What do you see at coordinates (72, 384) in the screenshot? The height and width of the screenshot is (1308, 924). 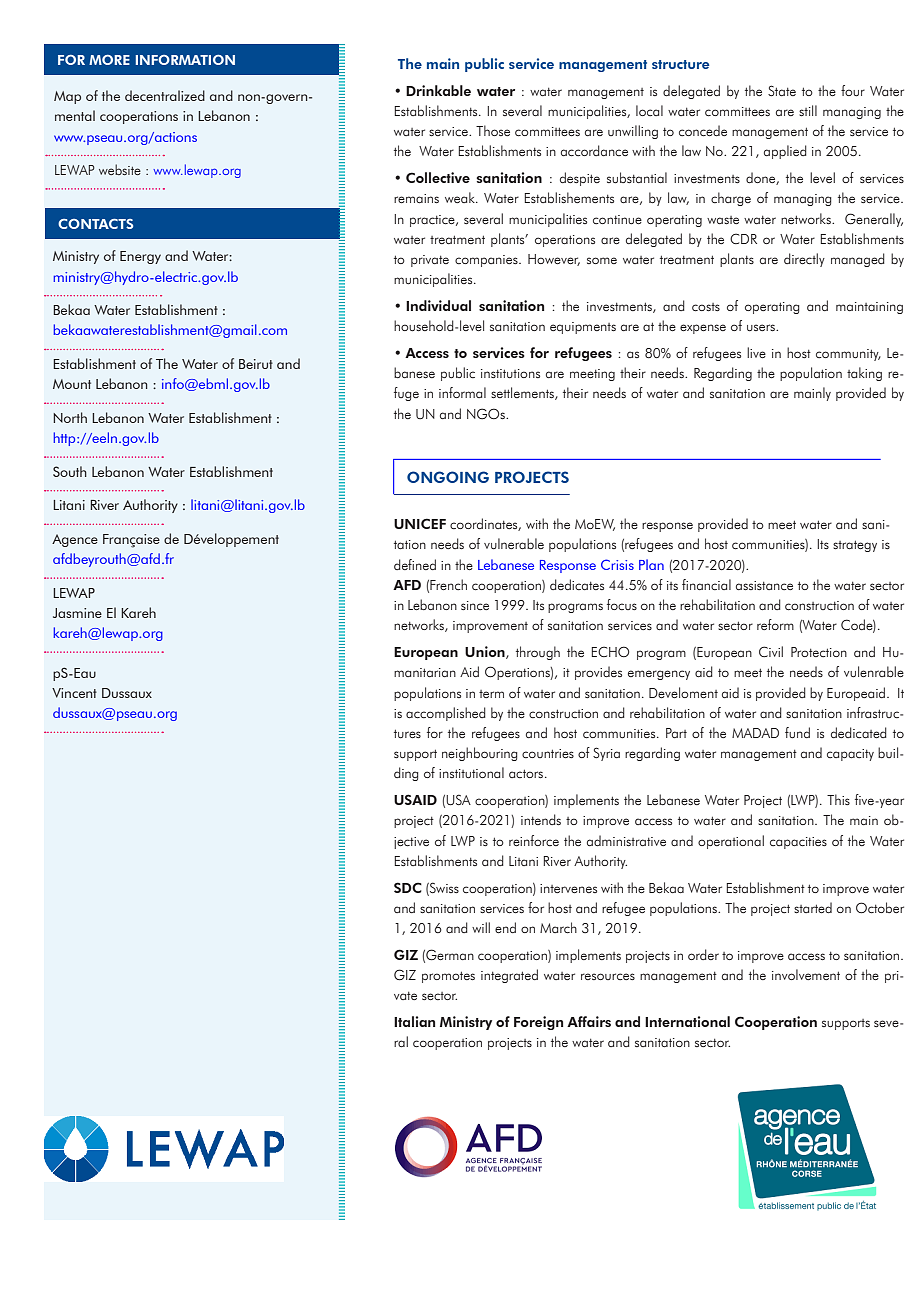 I see `Mount` at bounding box center [72, 384].
